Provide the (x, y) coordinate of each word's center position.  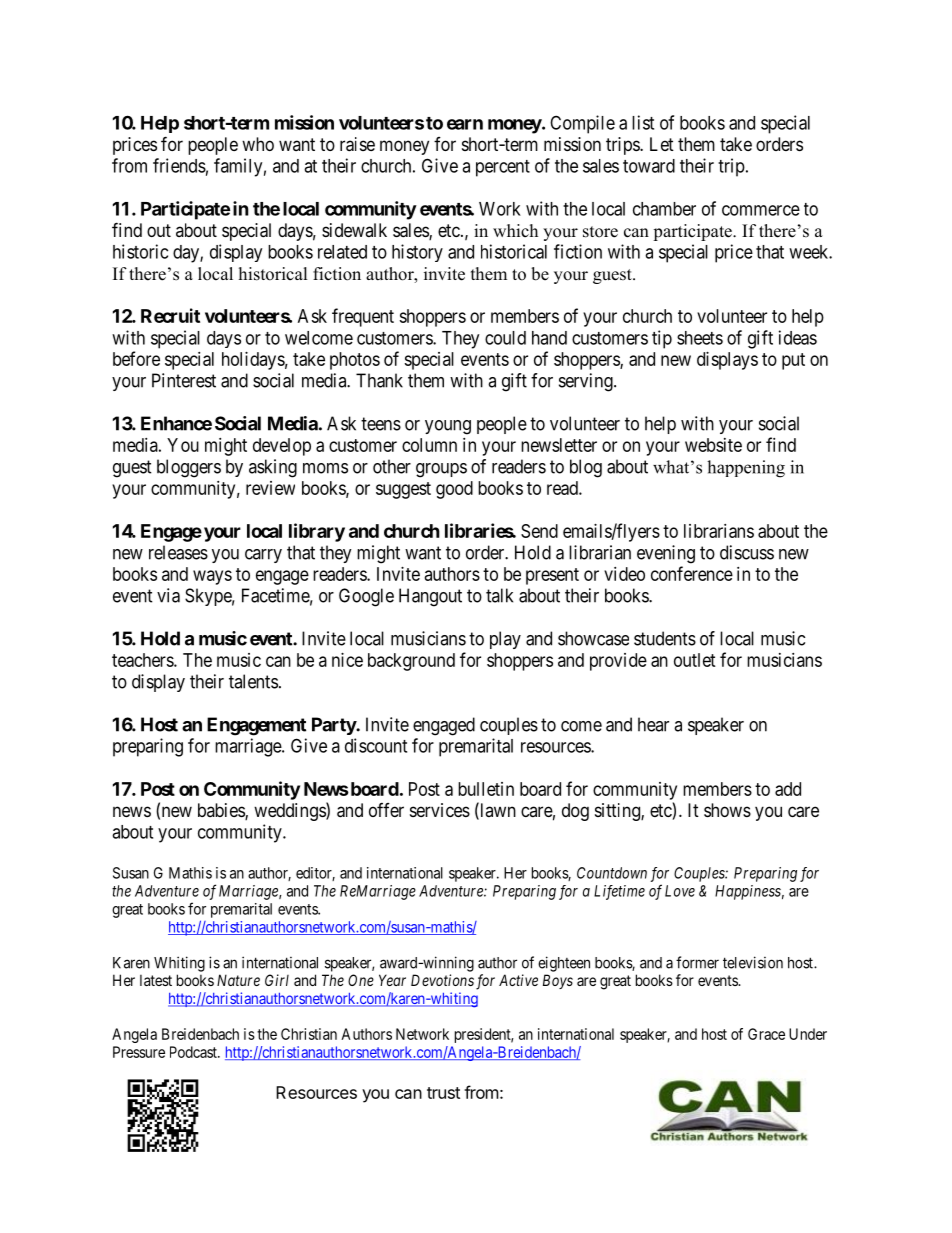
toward (649, 166)
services (440, 810)
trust (443, 1093)
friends (179, 165)
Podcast (194, 1052)
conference (692, 573)
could (505, 338)
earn (465, 124)
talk (499, 595)
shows (727, 810)
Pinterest (184, 380)
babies (222, 811)
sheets (700, 338)
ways (212, 577)
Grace (766, 1034)
